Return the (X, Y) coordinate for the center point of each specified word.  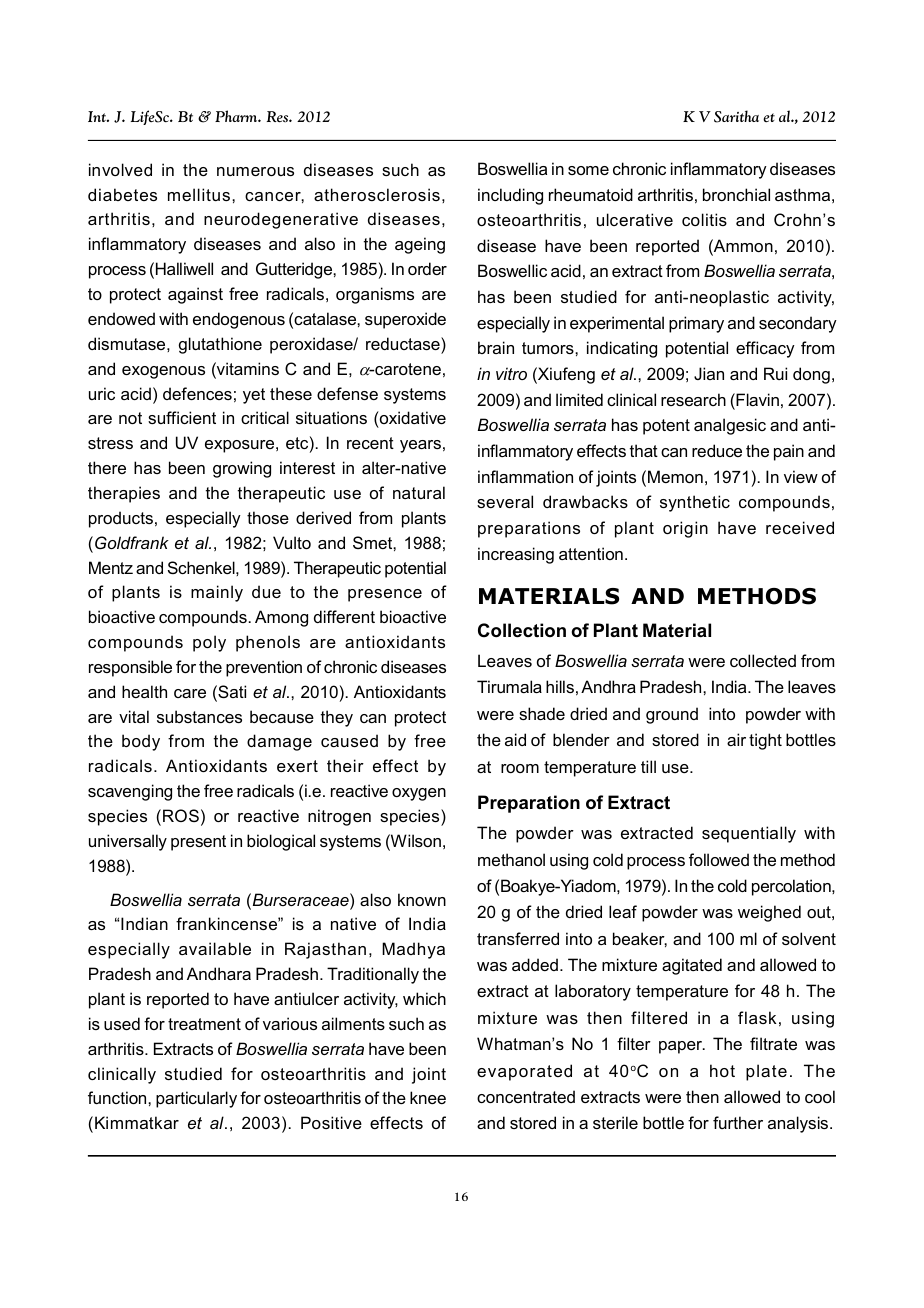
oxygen (419, 794)
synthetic (695, 503)
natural (419, 492)
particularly (196, 1099)
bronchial (736, 194)
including (510, 196)
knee (428, 1097)
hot (722, 1070)
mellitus (199, 194)
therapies (124, 494)
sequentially (749, 834)
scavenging (130, 792)
